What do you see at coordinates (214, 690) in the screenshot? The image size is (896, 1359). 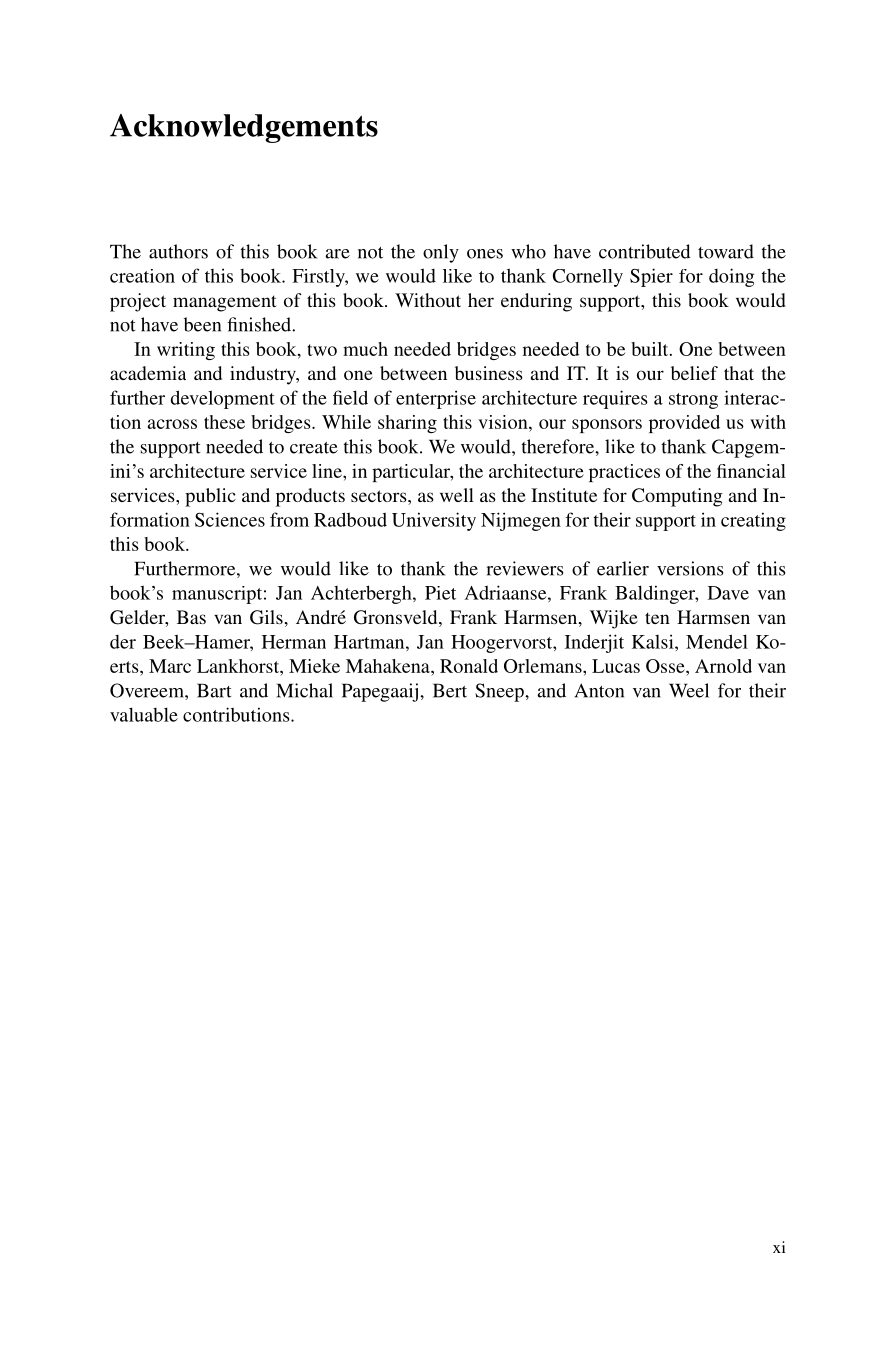 I see `Bart` at bounding box center [214, 690].
